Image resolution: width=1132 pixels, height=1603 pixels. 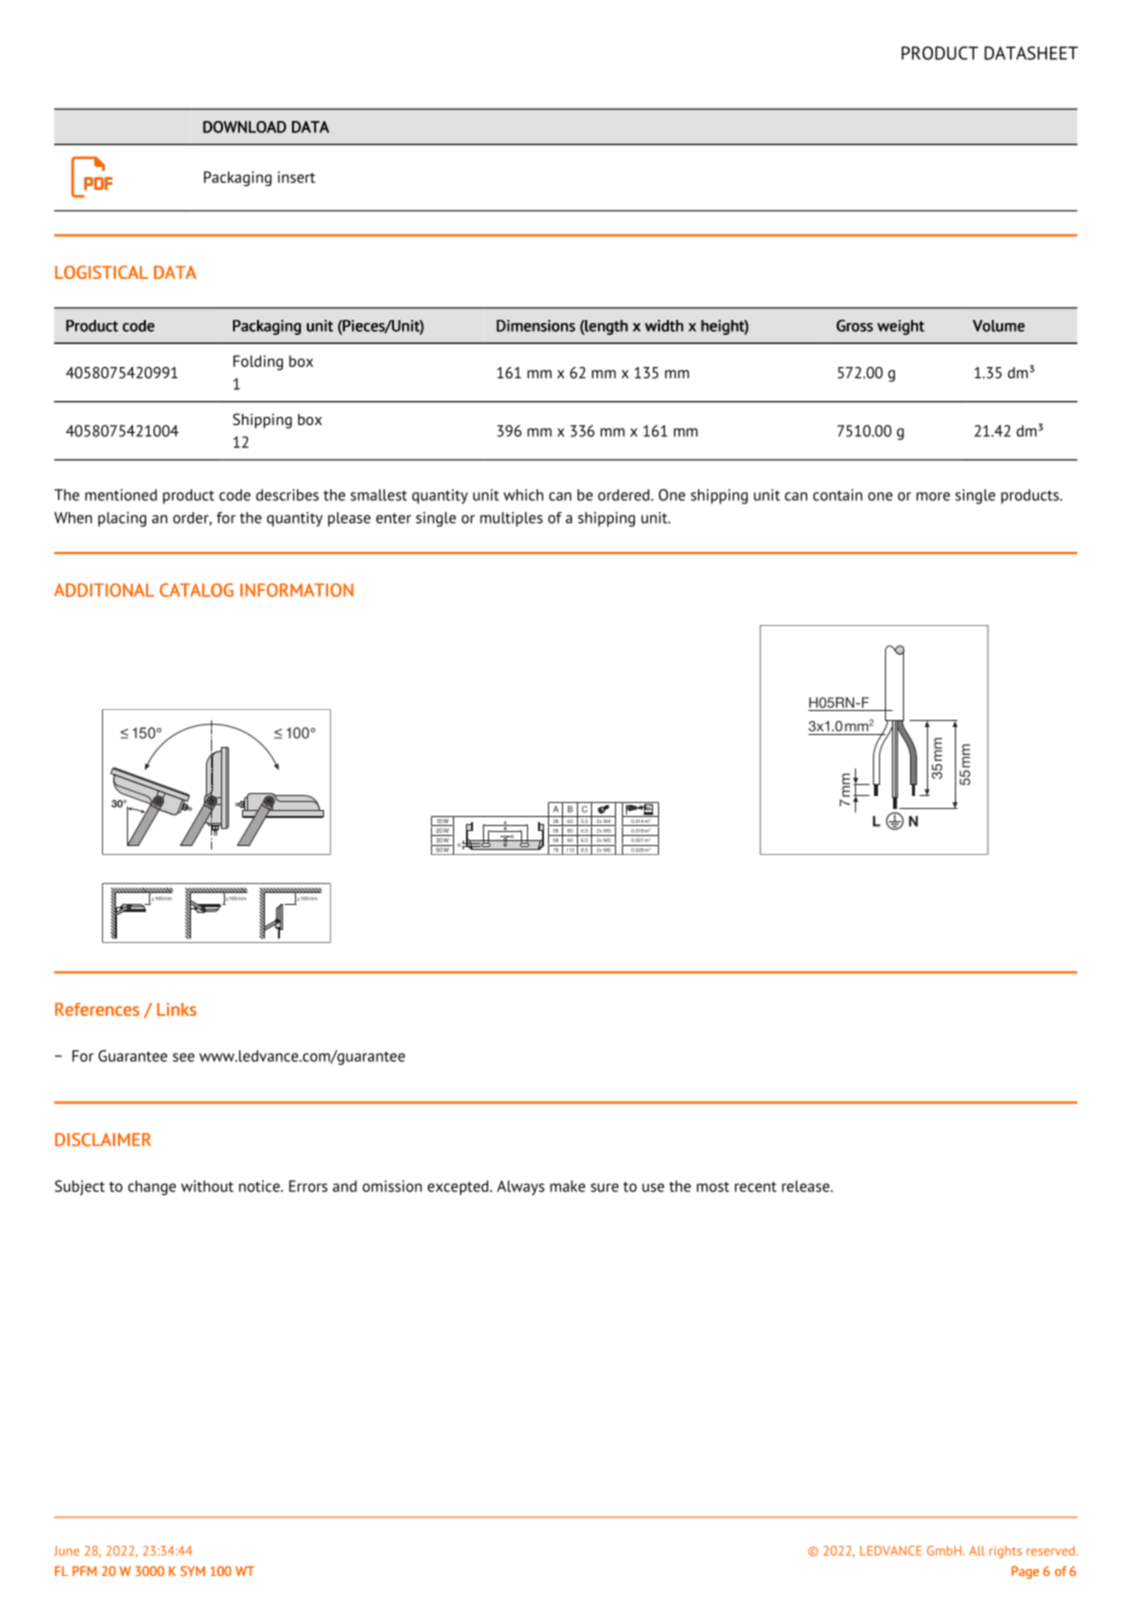 I want to click on without, so click(x=207, y=1186).
